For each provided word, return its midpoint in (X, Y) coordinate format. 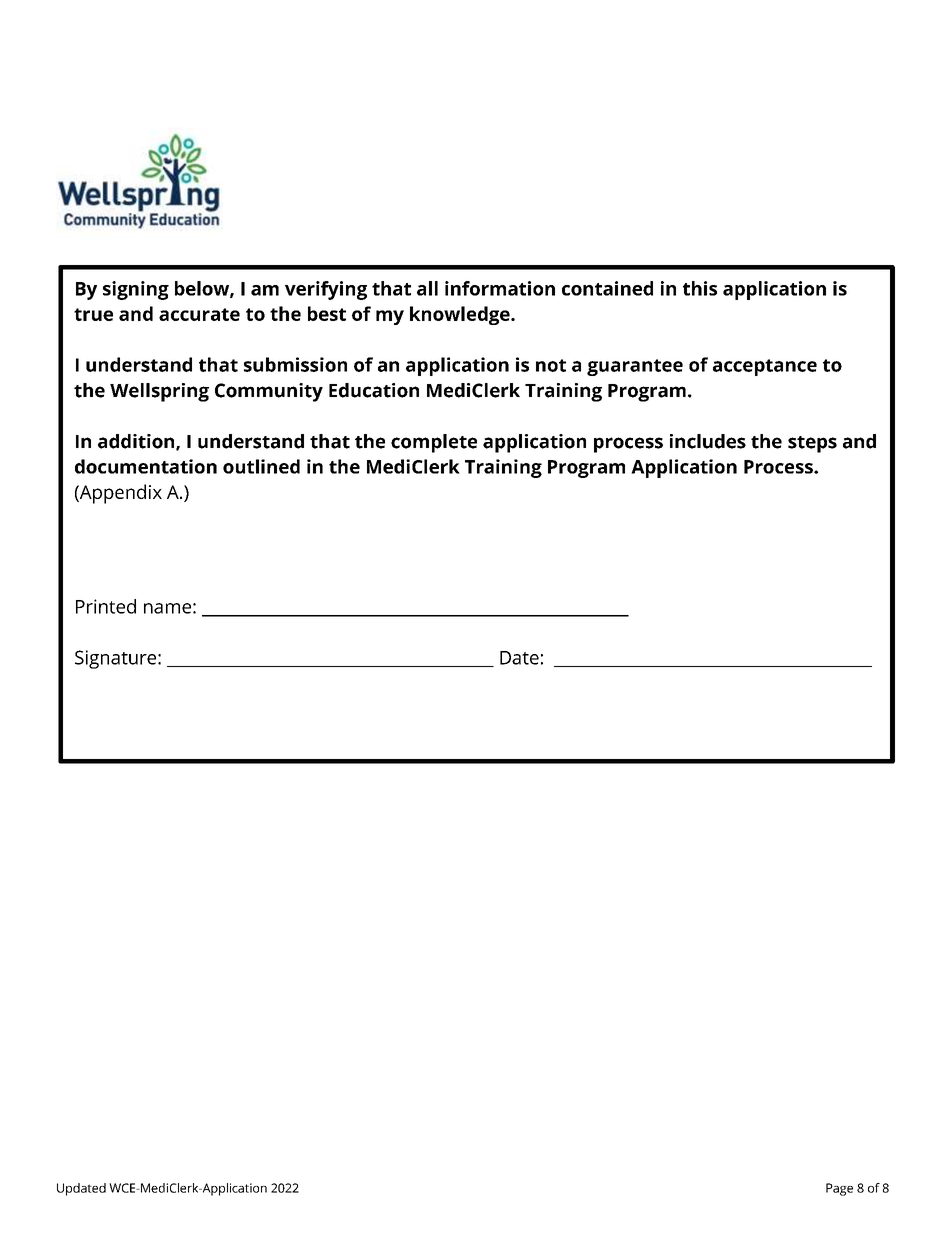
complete (434, 443)
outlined (261, 466)
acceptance (765, 367)
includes (708, 441)
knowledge (461, 315)
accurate (199, 314)
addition (137, 442)
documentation (146, 466)
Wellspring (159, 392)
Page (839, 1189)
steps (812, 444)
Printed (106, 606)
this (700, 288)
